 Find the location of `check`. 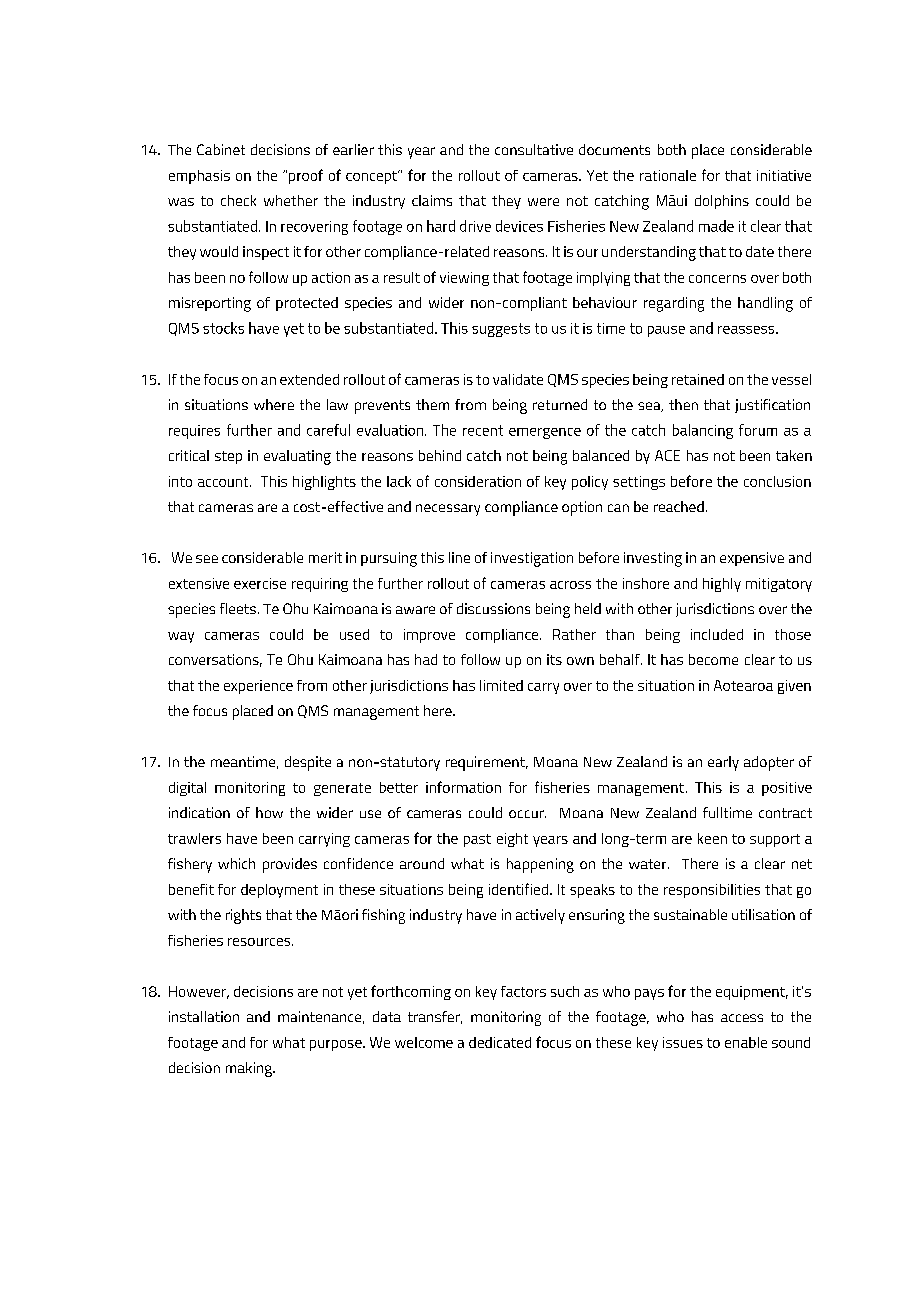

check is located at coordinates (238, 200).
